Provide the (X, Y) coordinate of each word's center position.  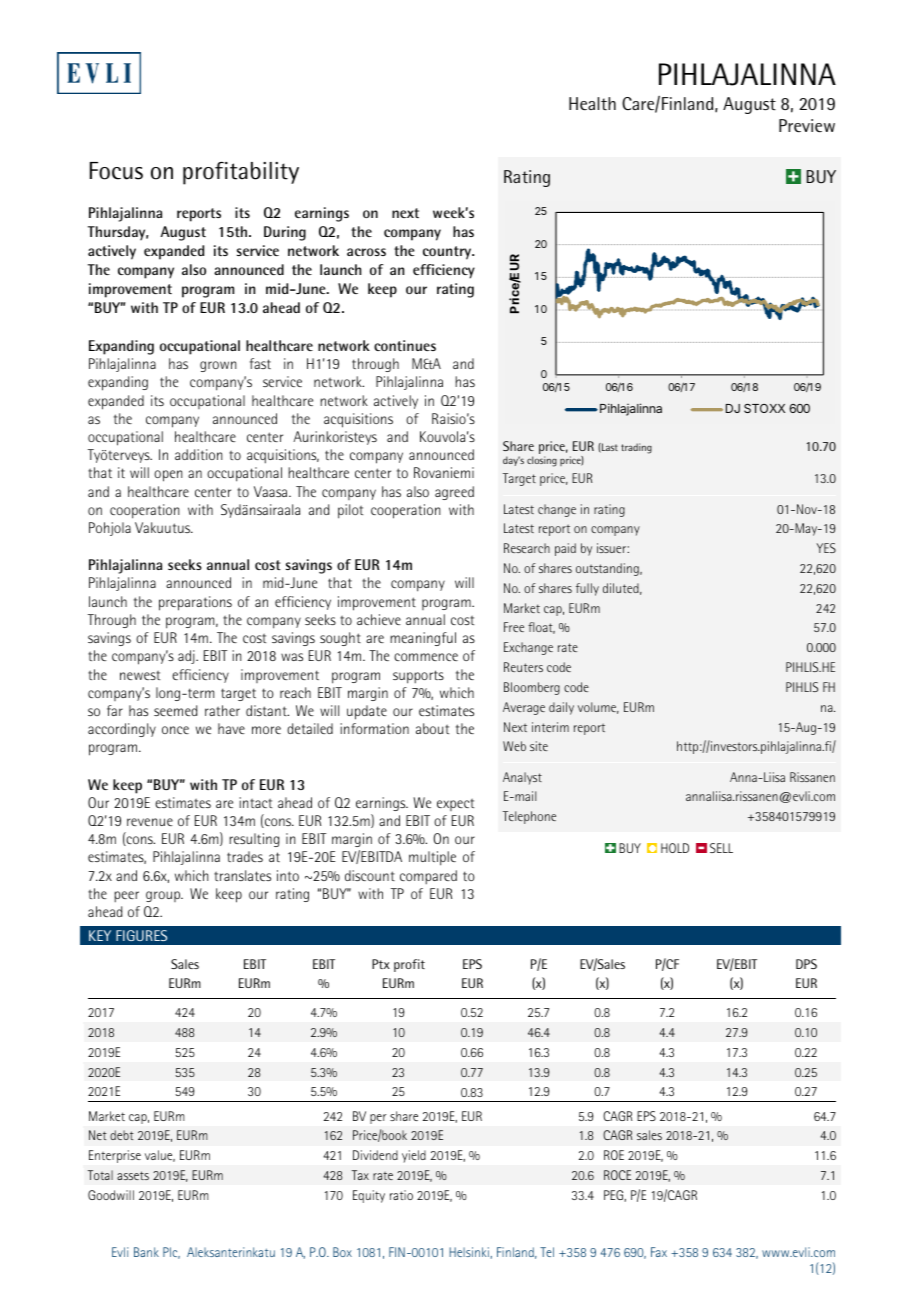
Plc (171, 1253)
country (448, 253)
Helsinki (469, 1252)
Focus (116, 171)
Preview (807, 126)
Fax (659, 1252)
